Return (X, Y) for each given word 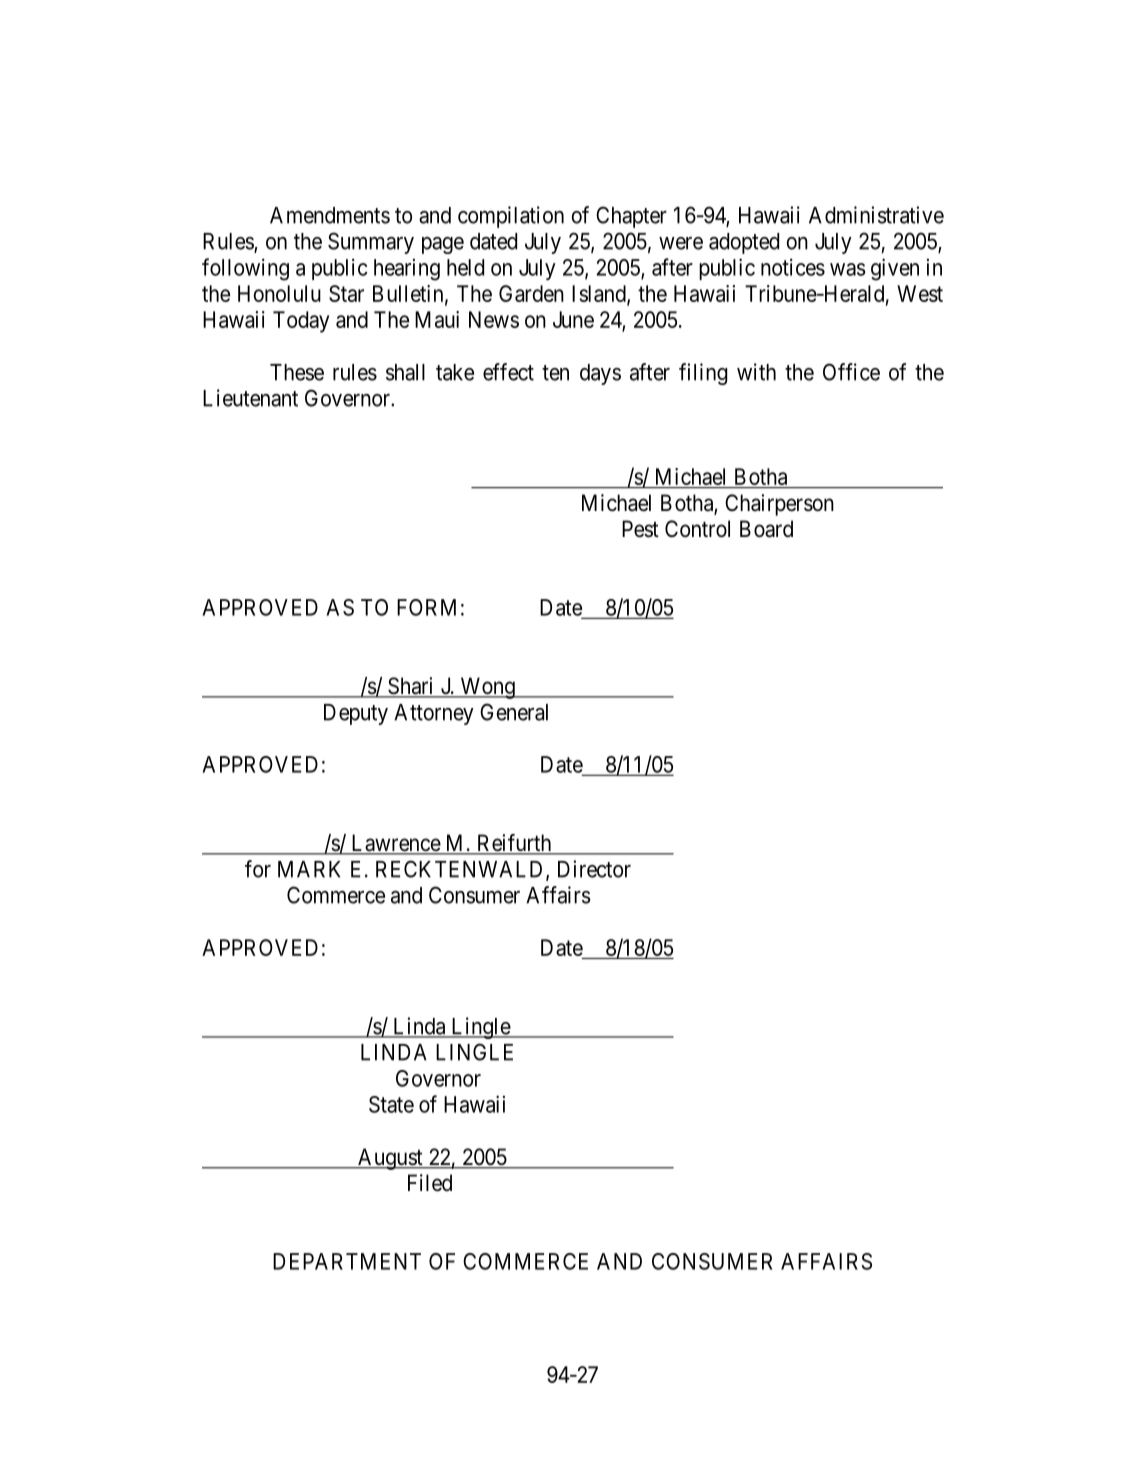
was (848, 269)
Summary (371, 243)
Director (594, 869)
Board (766, 529)
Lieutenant (250, 398)
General (514, 712)
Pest (640, 529)
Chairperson (779, 505)
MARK (309, 869)
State (391, 1104)
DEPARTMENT (347, 1261)
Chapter (631, 217)
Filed (430, 1183)
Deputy (356, 714)
